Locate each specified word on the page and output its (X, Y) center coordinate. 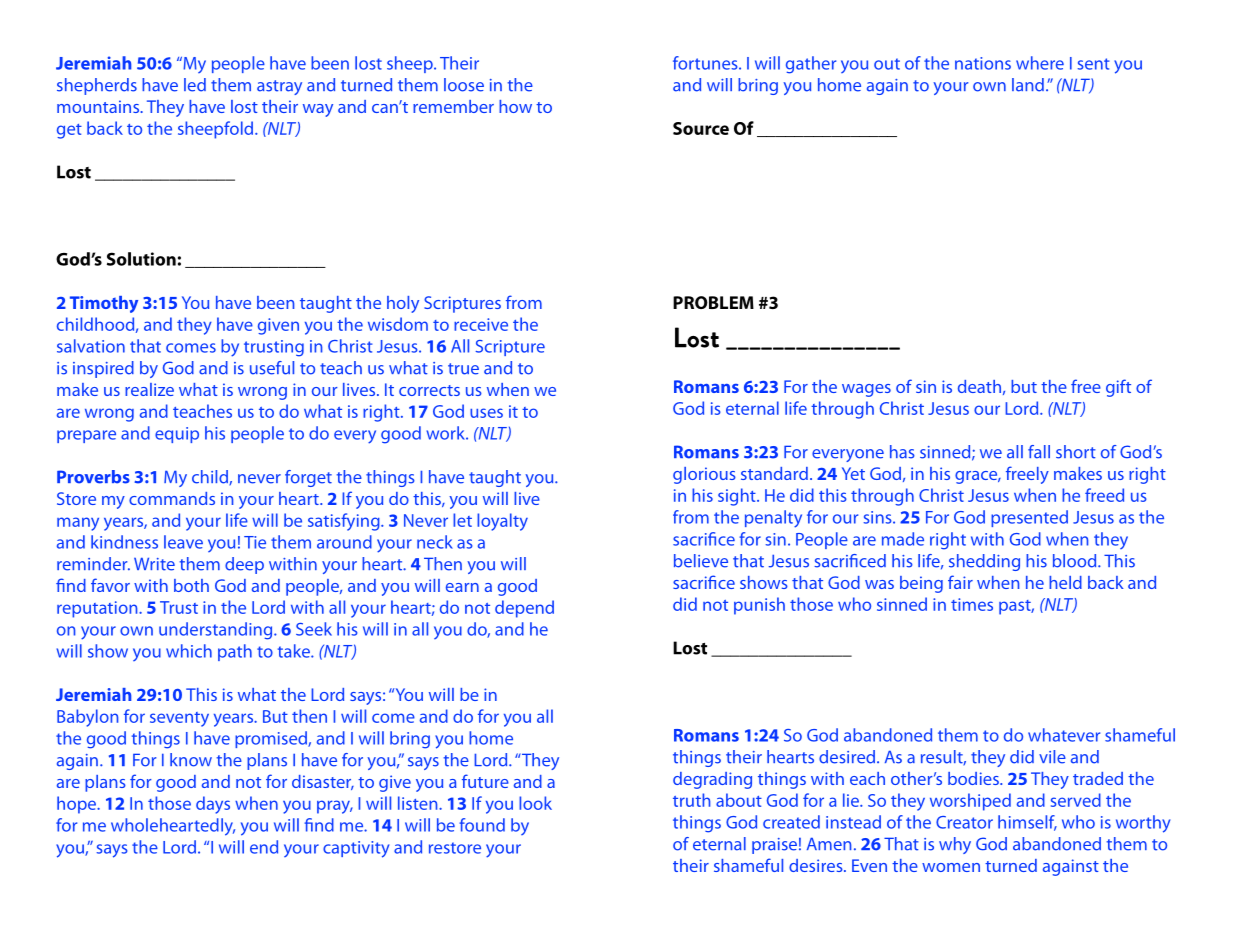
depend (524, 609)
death (979, 386)
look (535, 803)
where (1040, 63)
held (1065, 582)
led (195, 85)
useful (272, 368)
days (213, 805)
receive (481, 324)
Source (701, 128)
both (191, 585)
